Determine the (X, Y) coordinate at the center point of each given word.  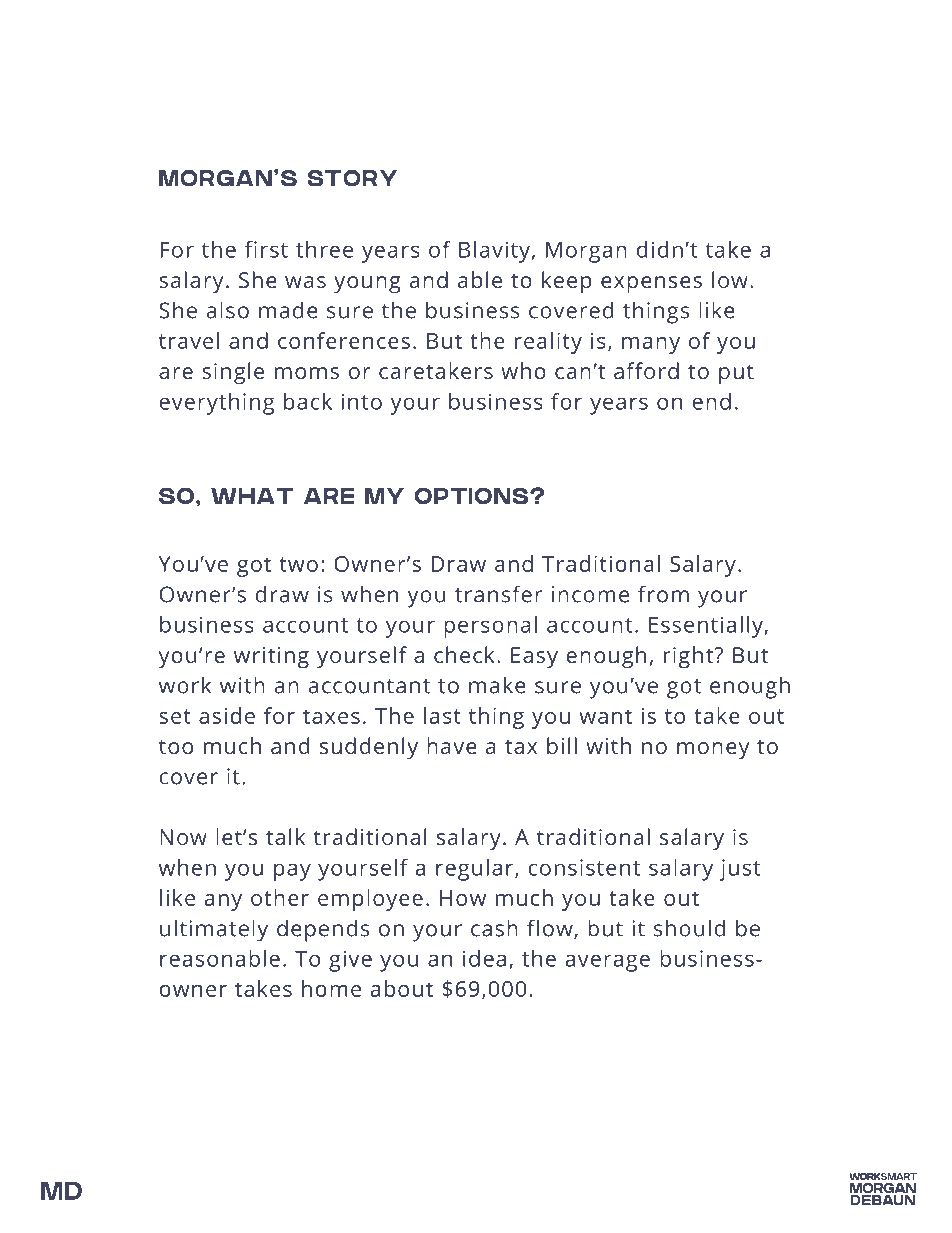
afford (646, 370)
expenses (651, 285)
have (452, 745)
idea (484, 958)
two (299, 564)
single (233, 373)
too (176, 746)
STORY (352, 178)
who (523, 370)
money (713, 750)
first (266, 249)
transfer (498, 594)
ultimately (214, 930)
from (663, 594)
